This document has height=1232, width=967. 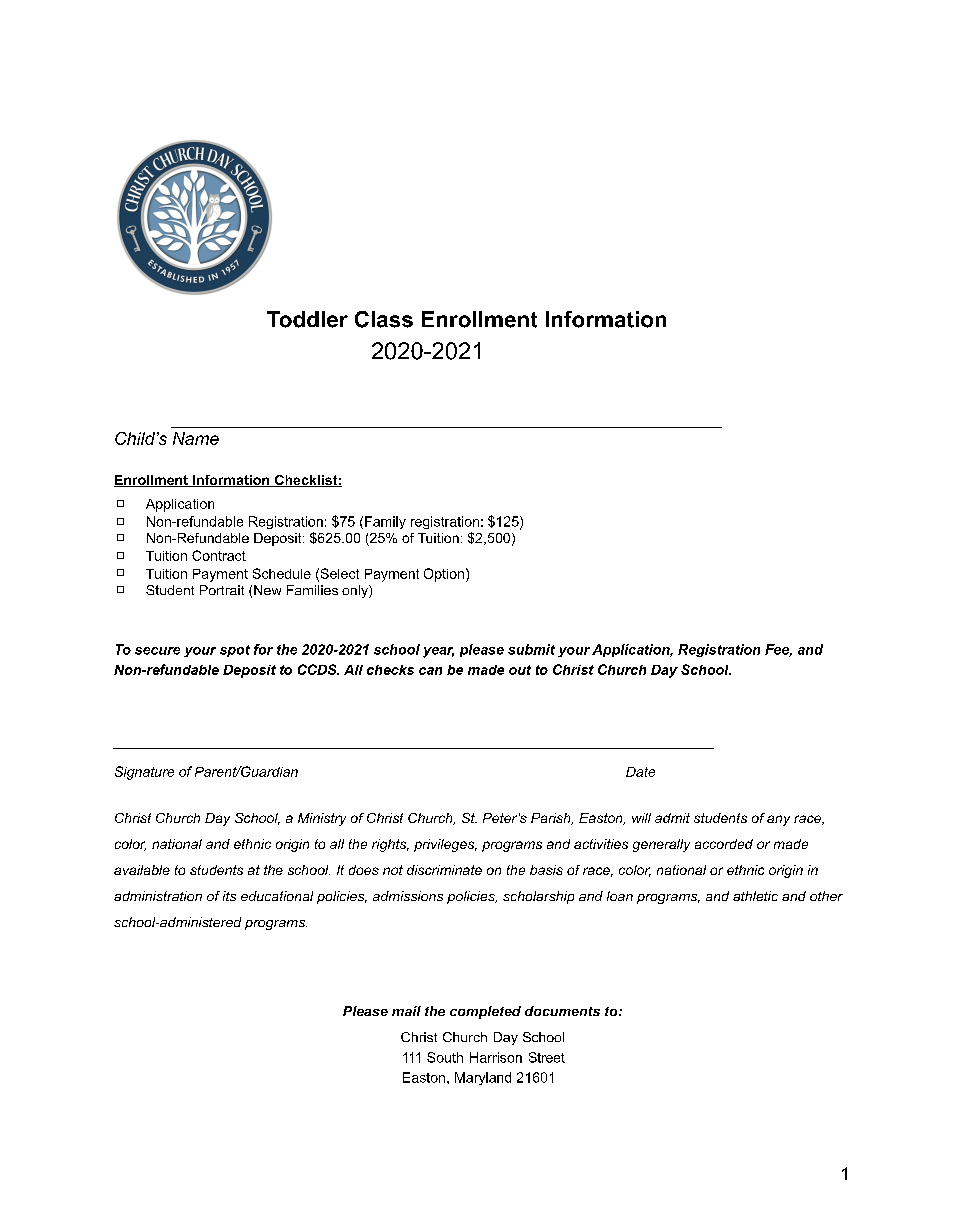 What do you see at coordinates (444, 575) in the document?
I see `Option` at bounding box center [444, 575].
